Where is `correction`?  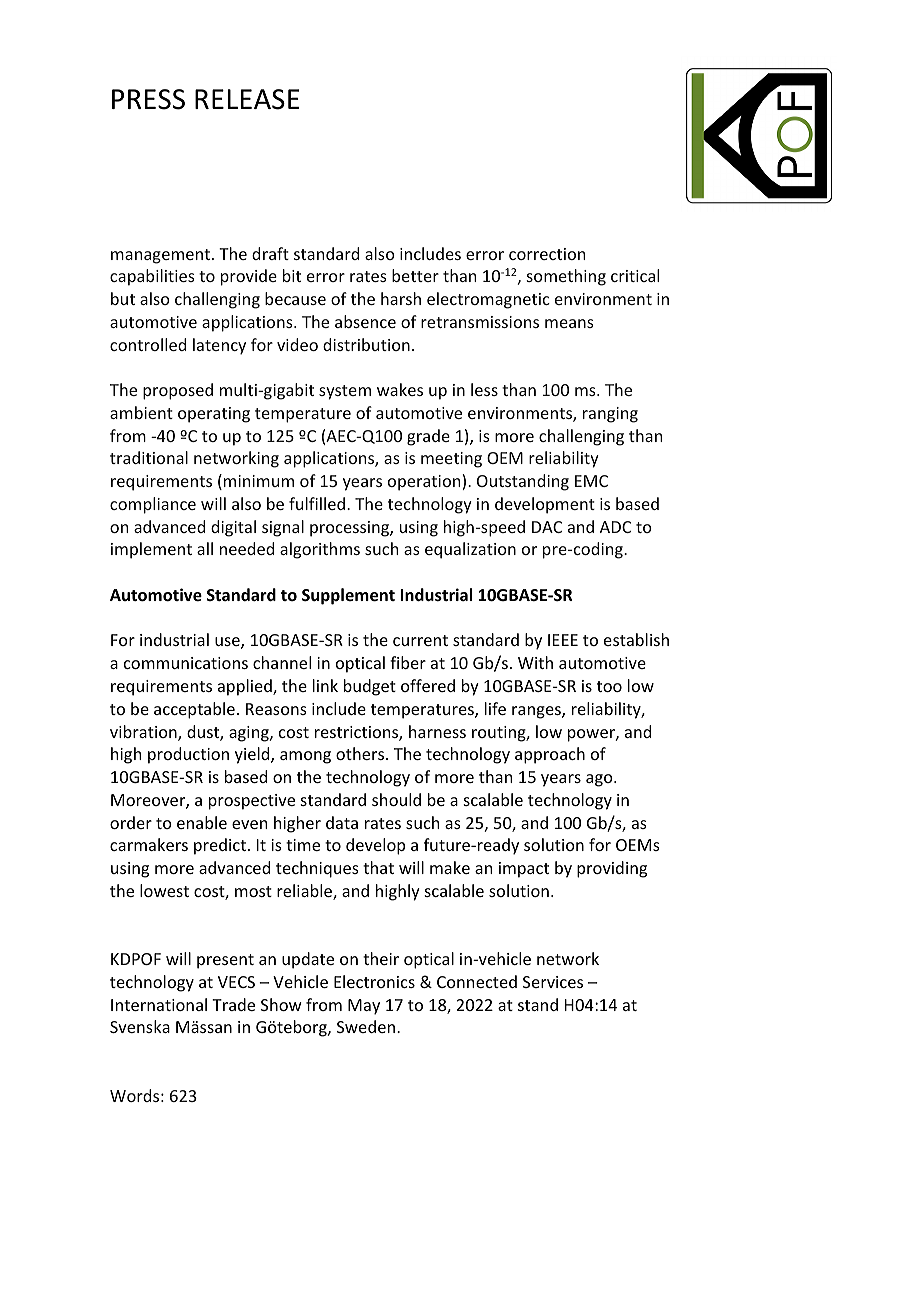 correction is located at coordinates (547, 254).
